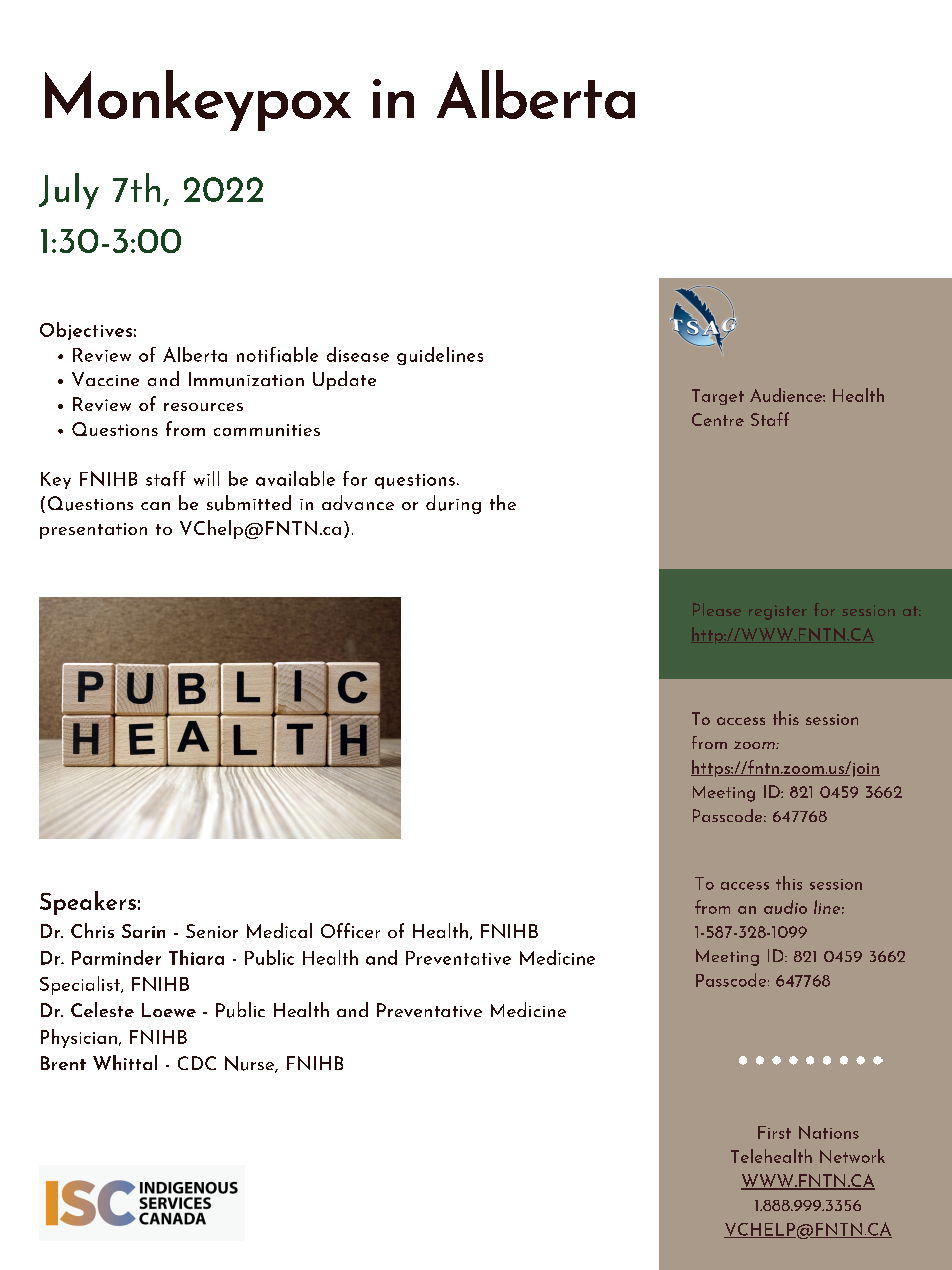 The image size is (952, 1270). What do you see at coordinates (197, 1063) in the screenshot?
I see `CDC` at bounding box center [197, 1063].
